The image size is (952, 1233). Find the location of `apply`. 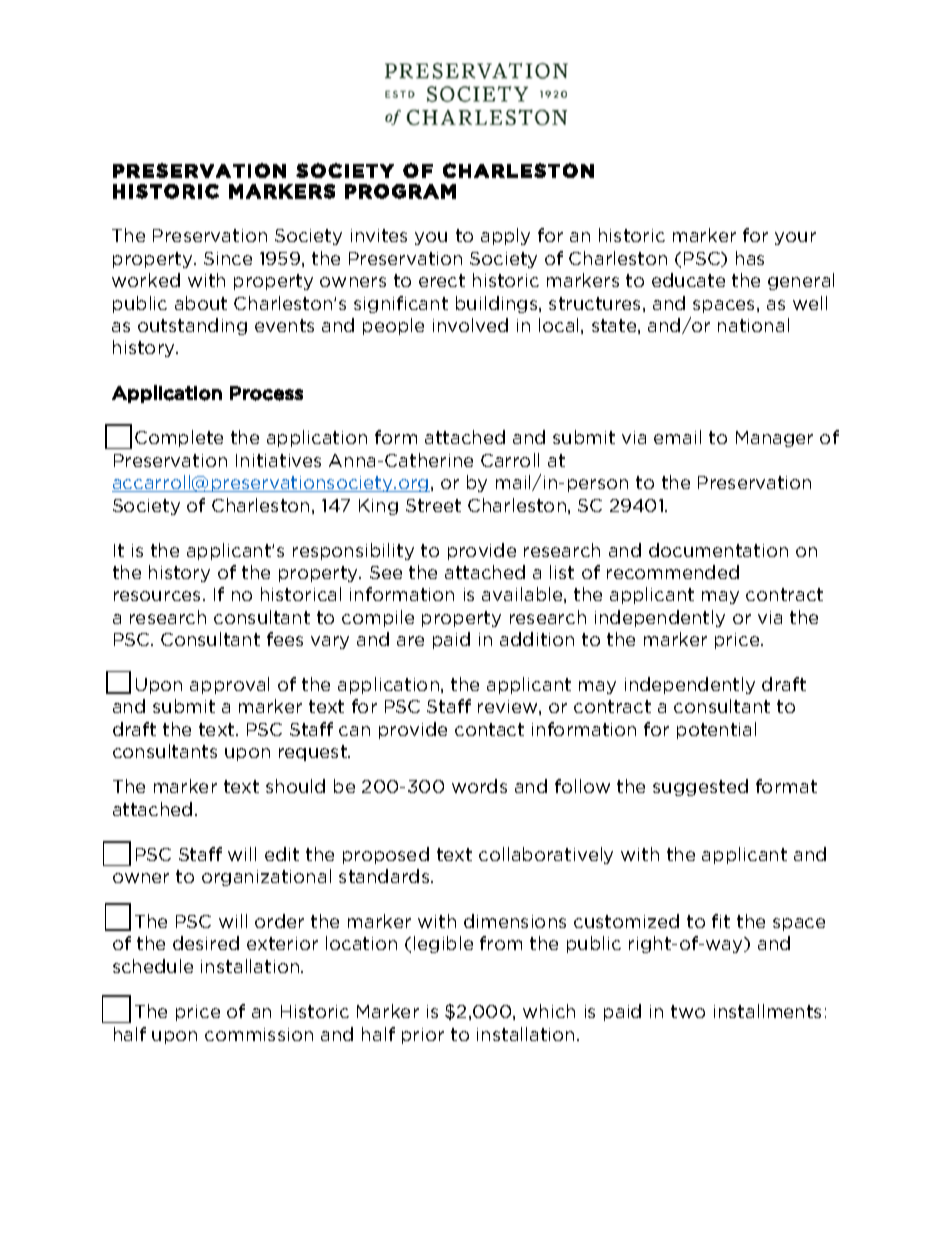

apply is located at coordinates (505, 236).
